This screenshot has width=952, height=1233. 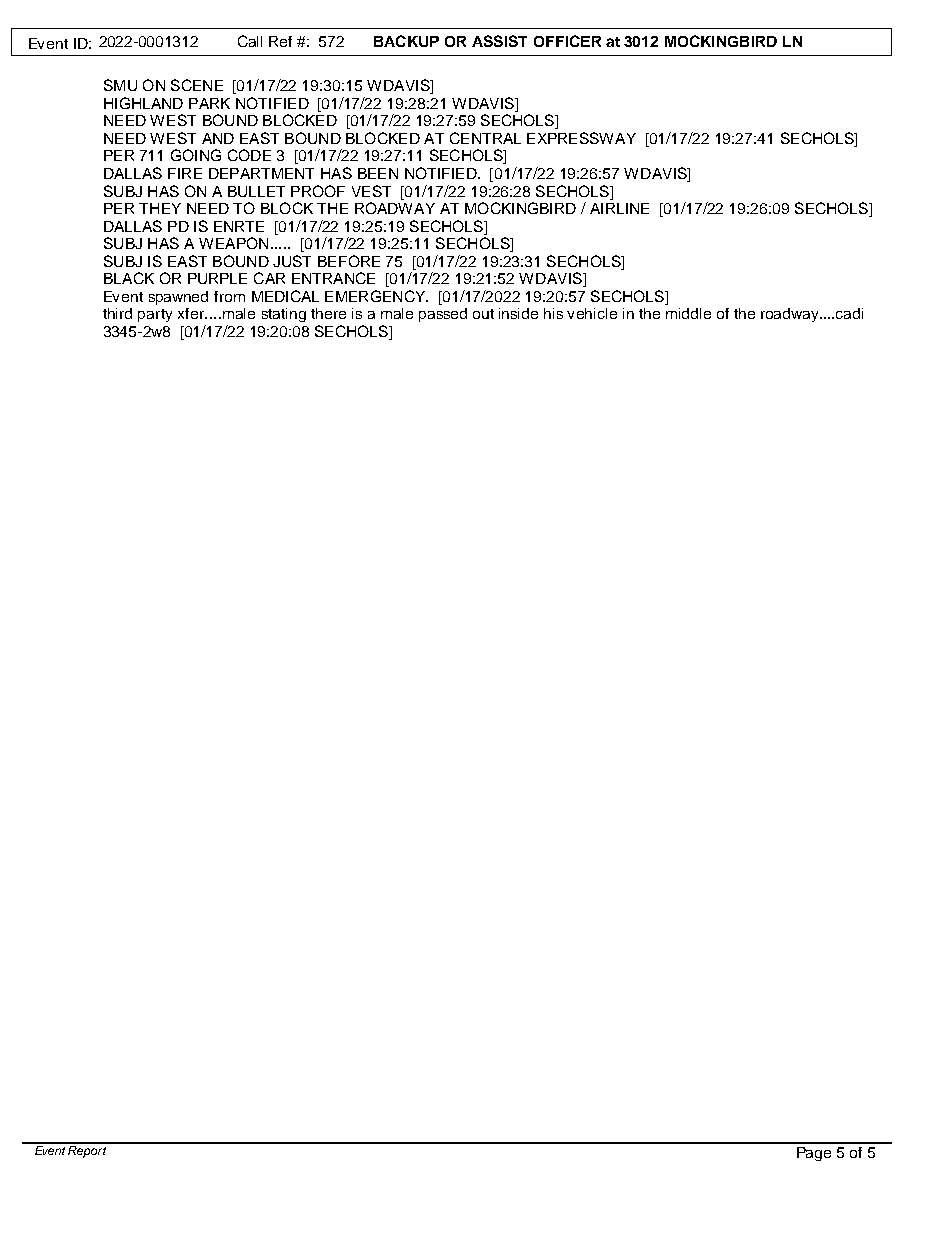 I want to click on SCENE, so click(x=197, y=85).
